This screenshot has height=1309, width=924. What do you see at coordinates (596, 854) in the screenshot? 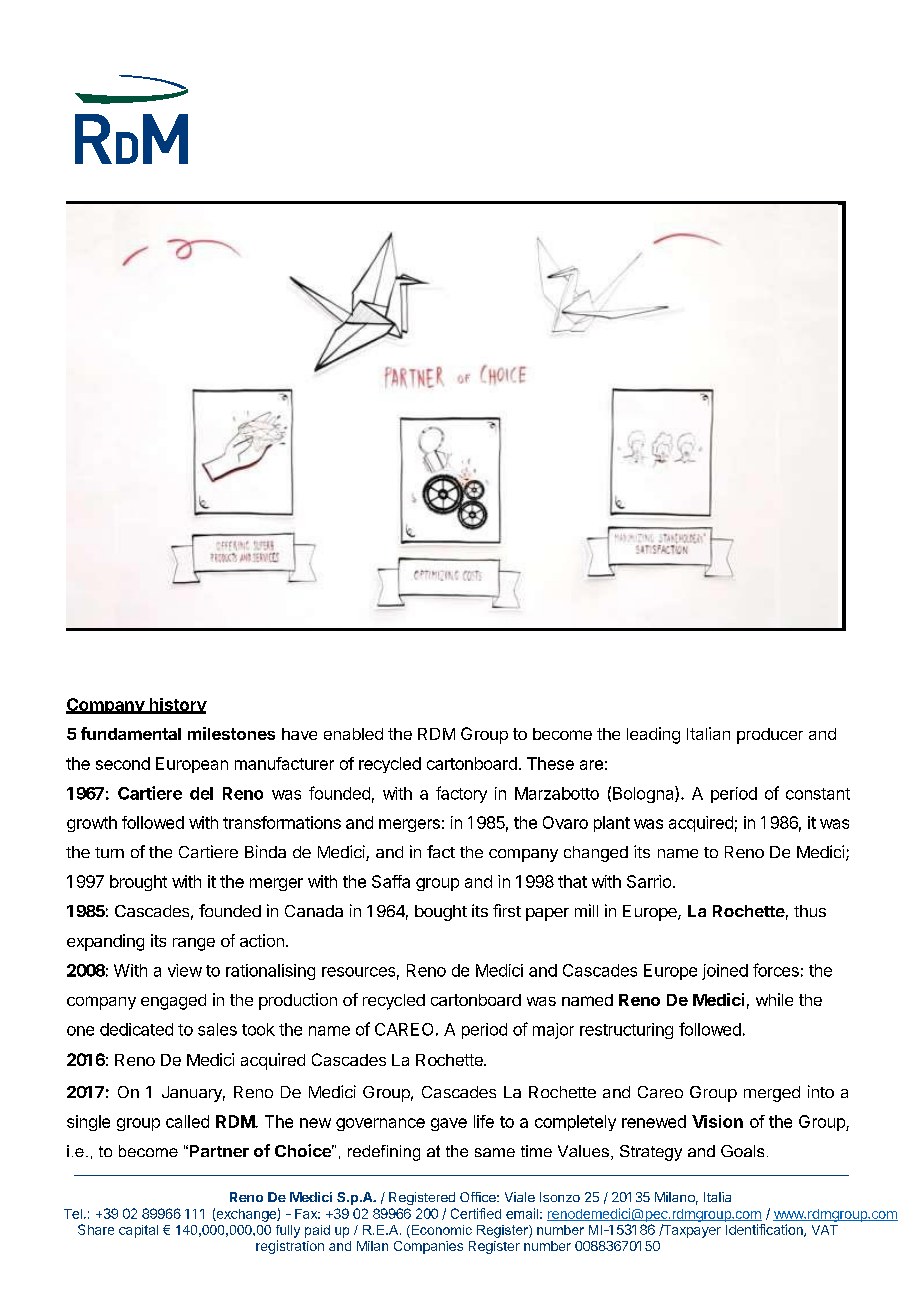
I see `changed` at bounding box center [596, 854].
